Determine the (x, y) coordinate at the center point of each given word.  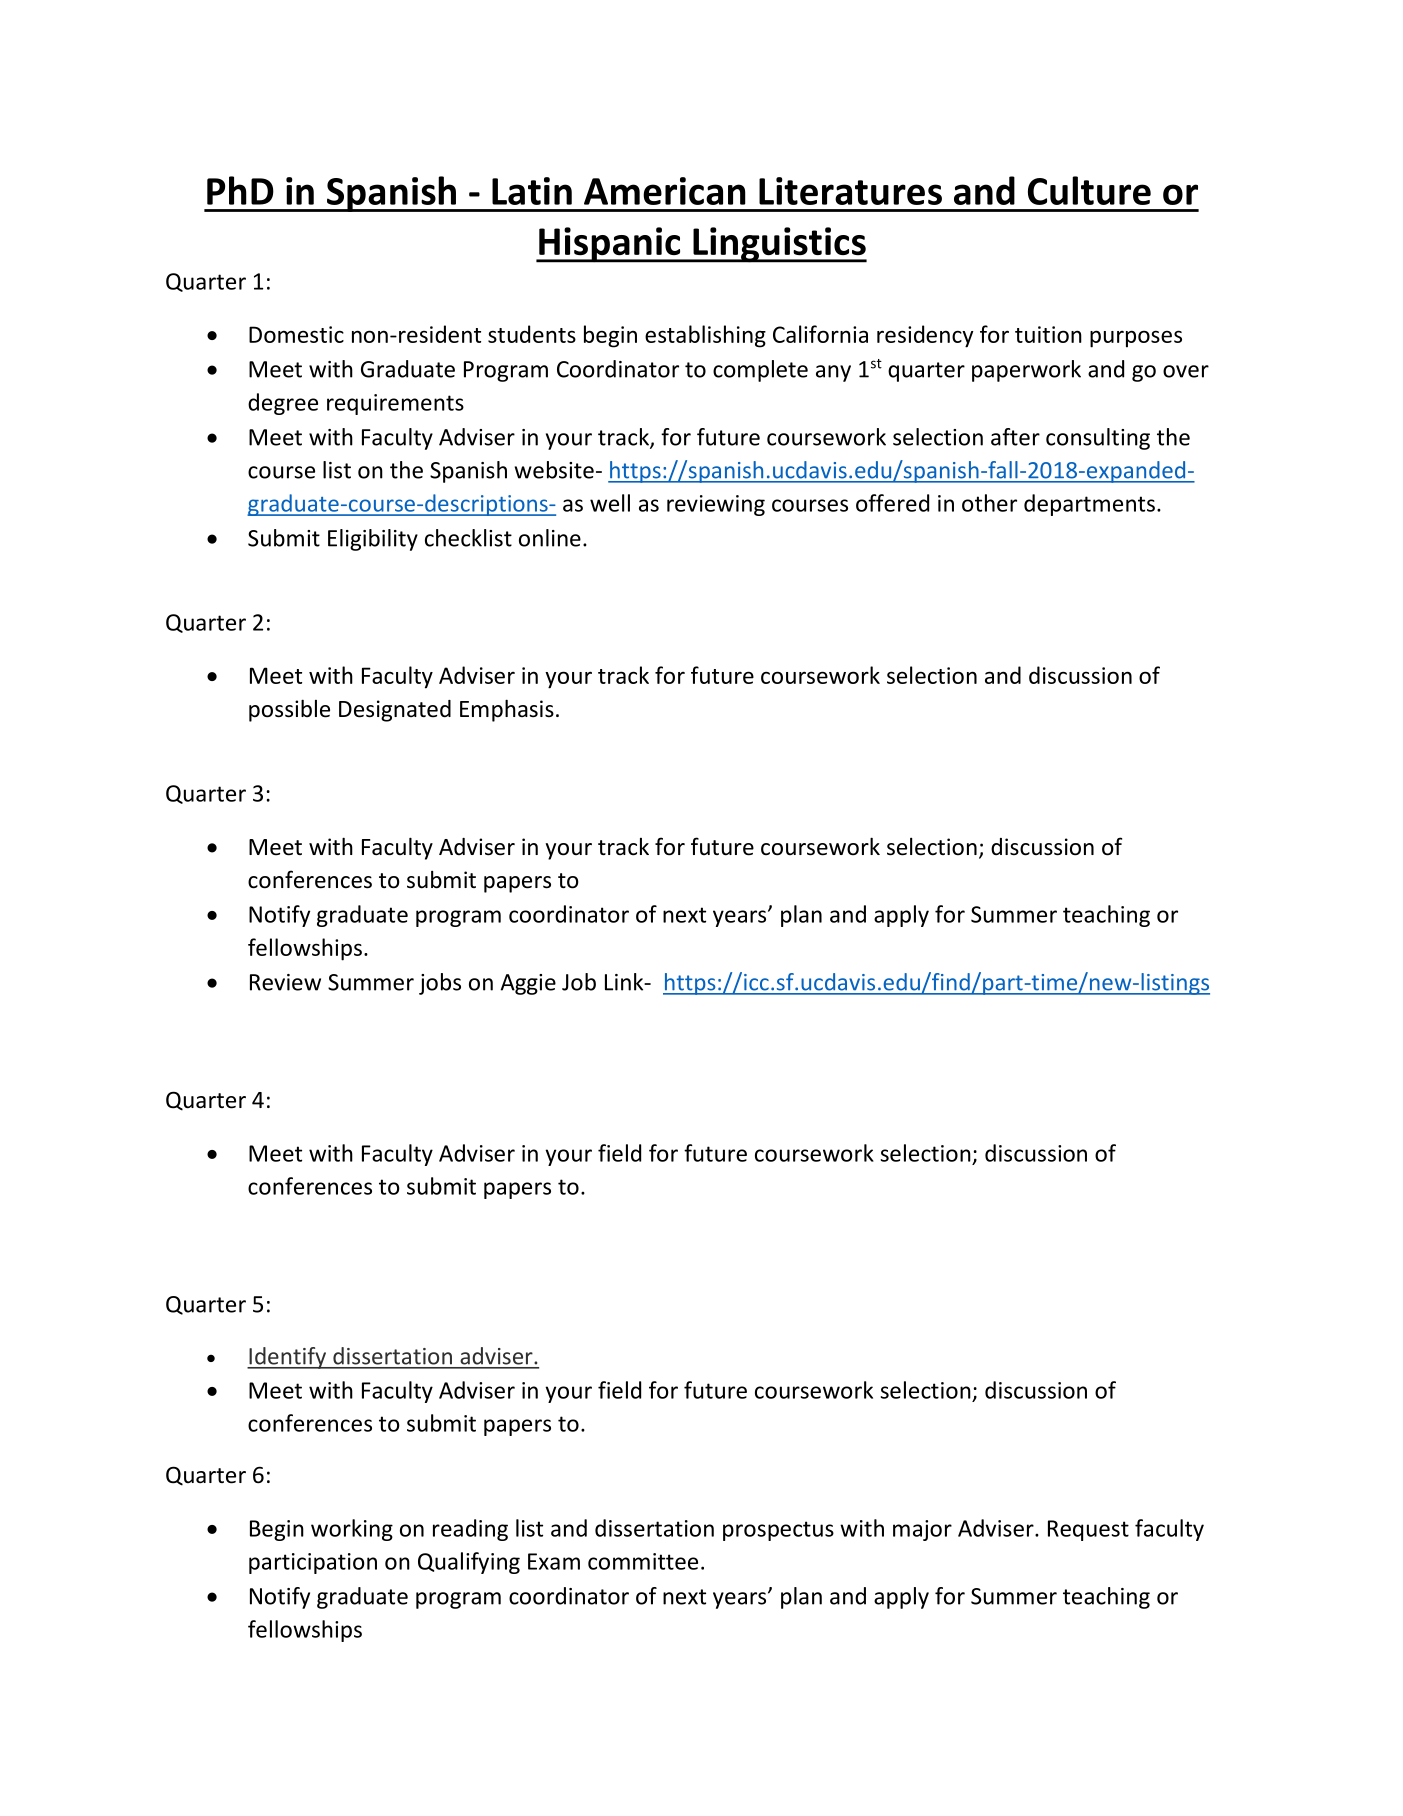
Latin (532, 191)
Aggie (528, 984)
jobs (440, 984)
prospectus (778, 1531)
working (352, 1530)
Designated (395, 711)
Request (1088, 1530)
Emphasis (507, 710)
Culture (1089, 190)
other (989, 503)
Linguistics (779, 245)
